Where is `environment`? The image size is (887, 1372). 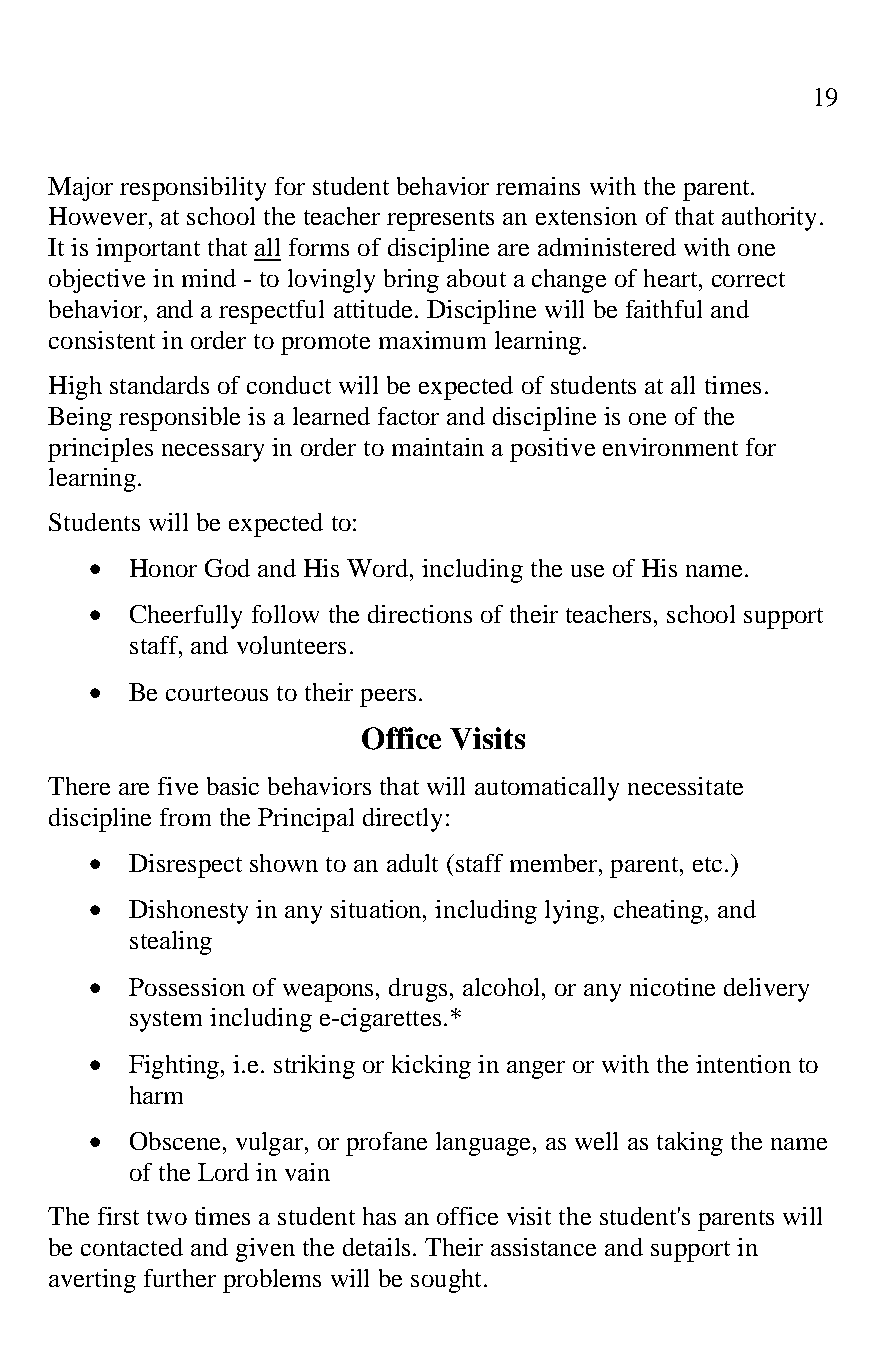
environment is located at coordinates (670, 447).
